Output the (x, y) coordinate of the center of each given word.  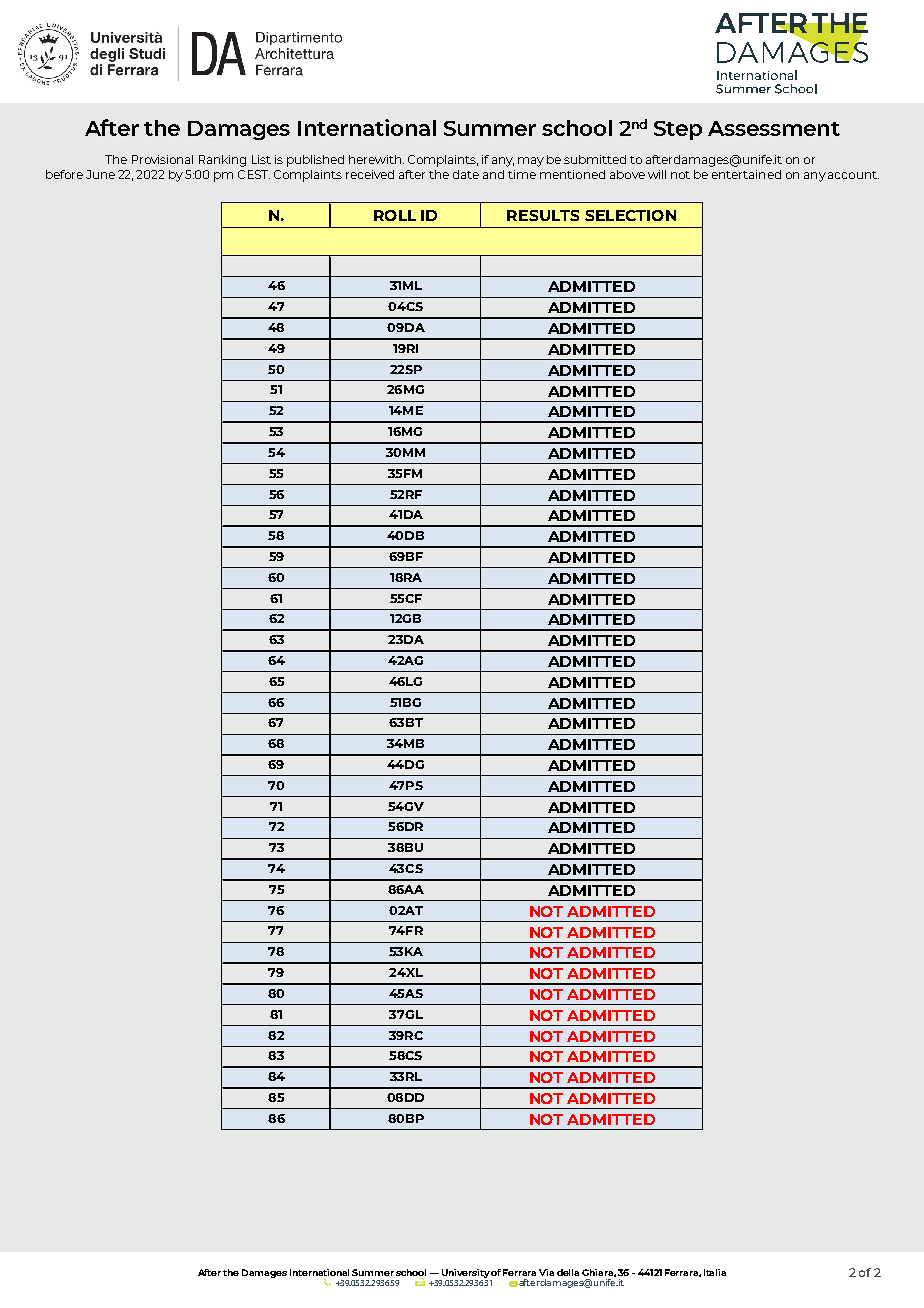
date (466, 174)
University (466, 1273)
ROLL (395, 215)
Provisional (162, 159)
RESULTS (543, 215)
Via (546, 1272)
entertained (746, 174)
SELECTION (630, 215)
